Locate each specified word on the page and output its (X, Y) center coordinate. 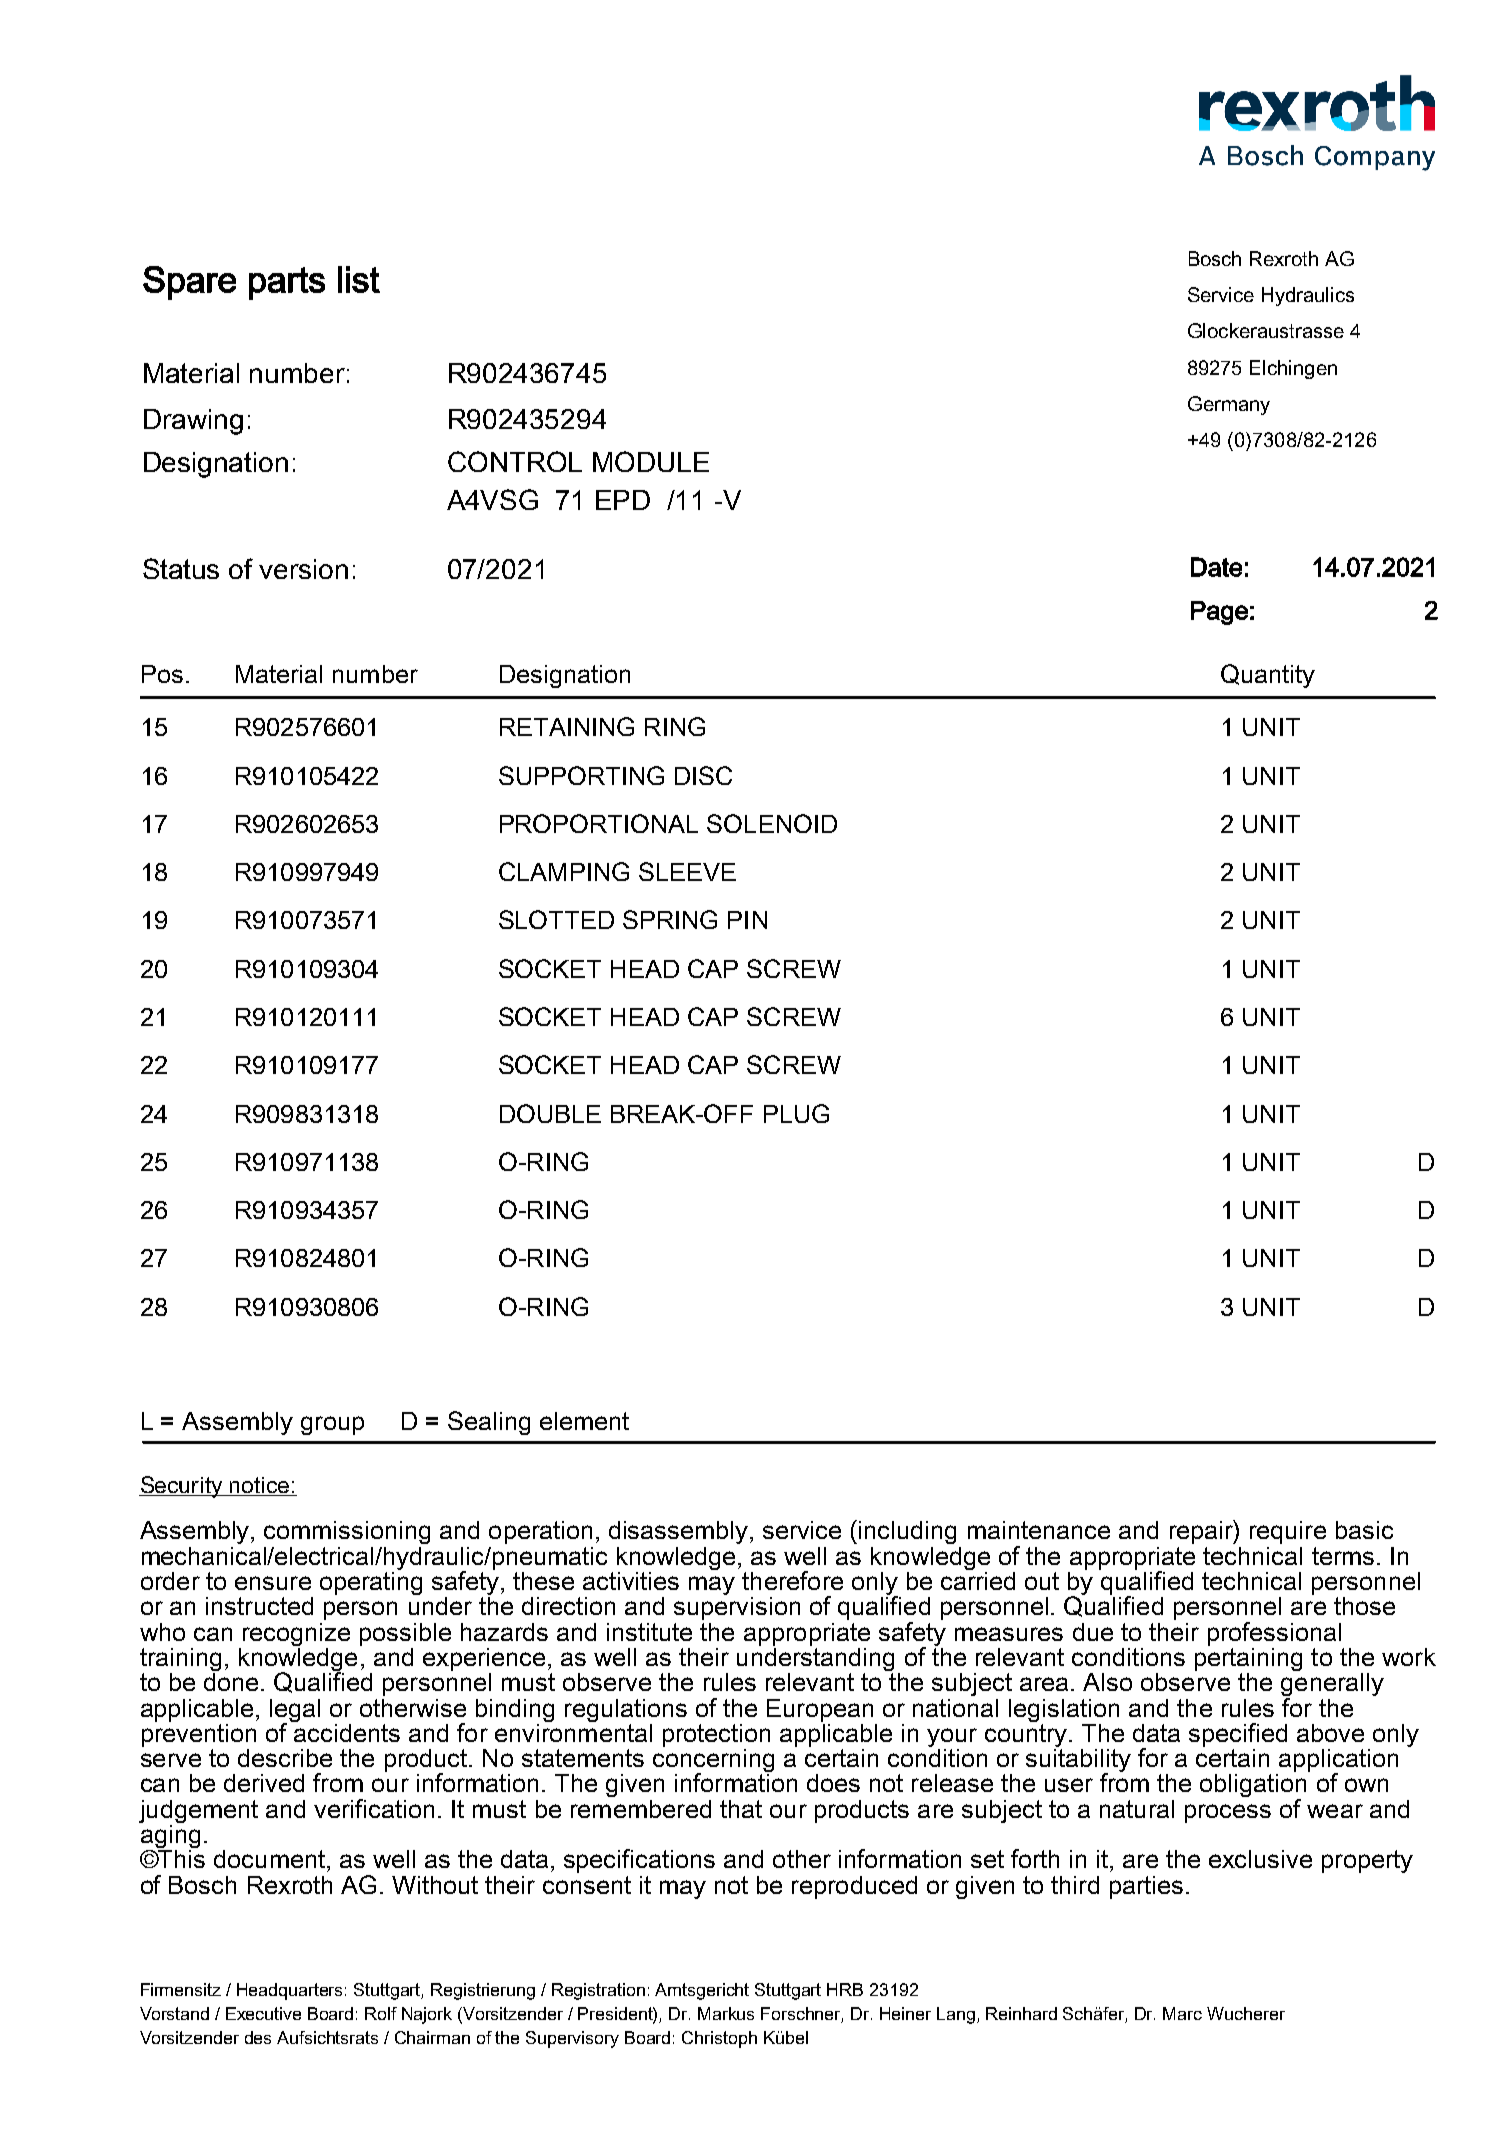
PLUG (796, 1113)
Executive (263, 2013)
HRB (845, 1989)
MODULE (651, 461)
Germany (1229, 405)
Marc (1182, 2013)
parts (287, 283)
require (1288, 1532)
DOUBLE (550, 1113)
